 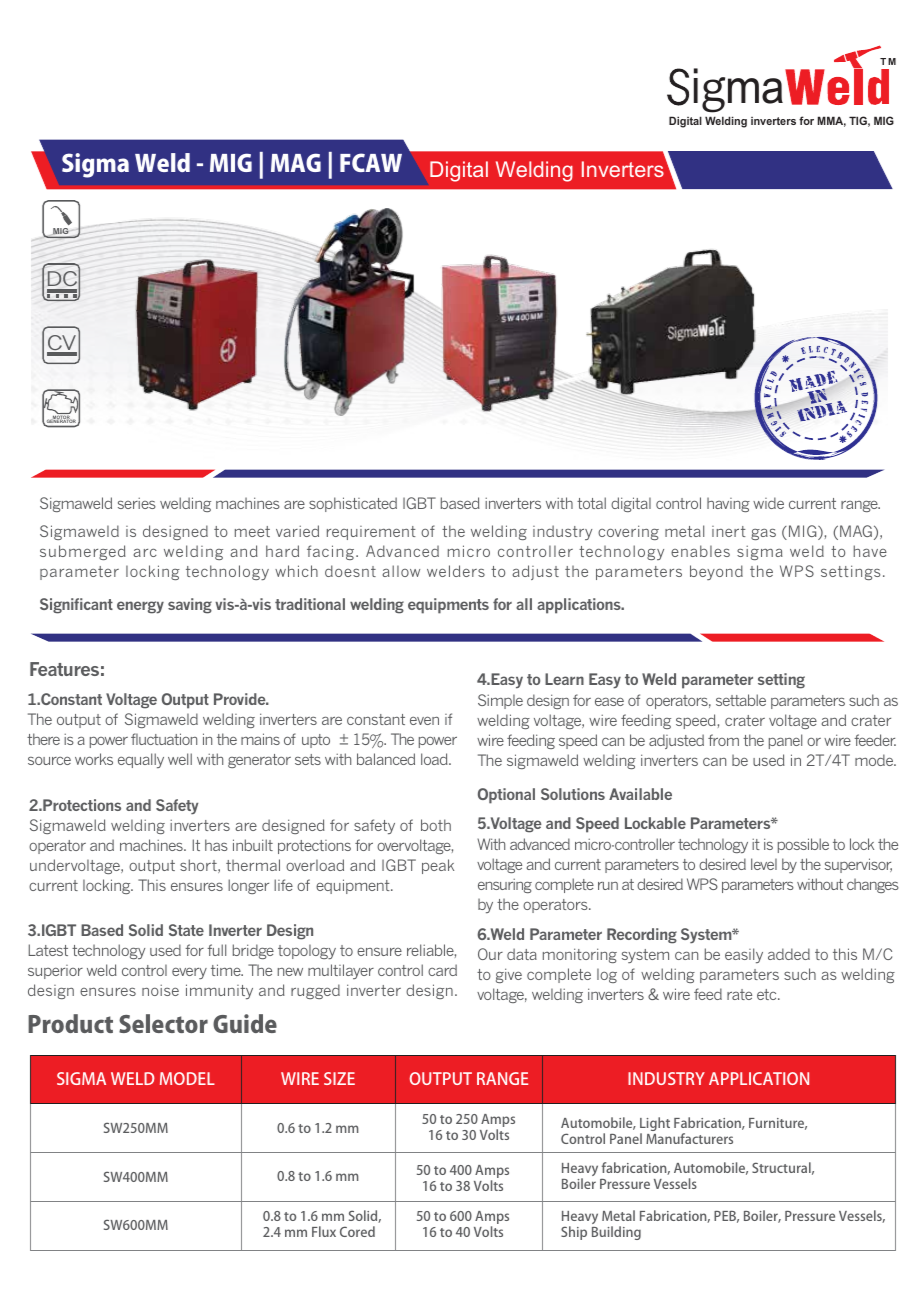 I want to click on FCAW, so click(x=371, y=162).
